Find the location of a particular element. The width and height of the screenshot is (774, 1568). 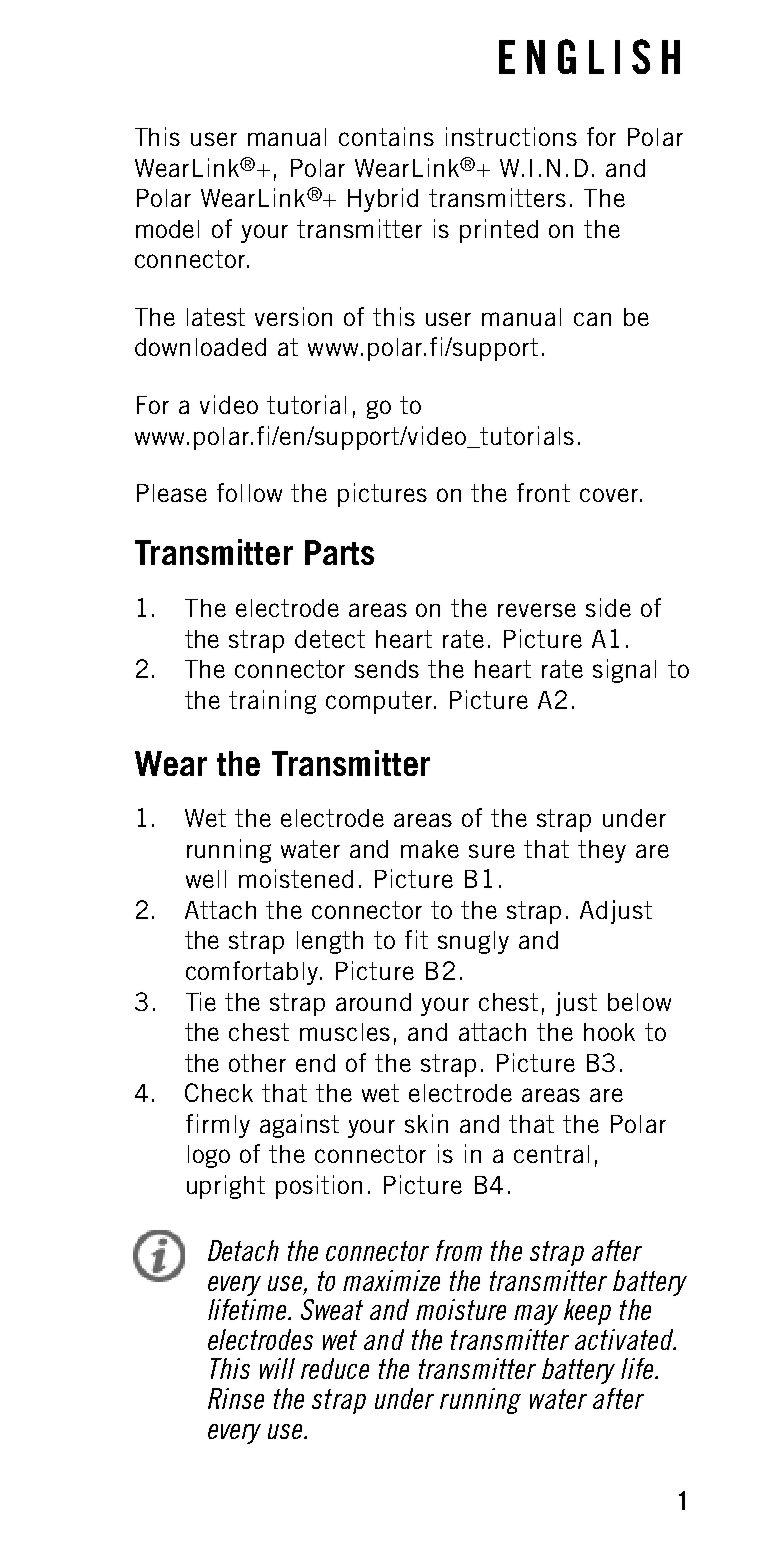

contains is located at coordinates (386, 136).
